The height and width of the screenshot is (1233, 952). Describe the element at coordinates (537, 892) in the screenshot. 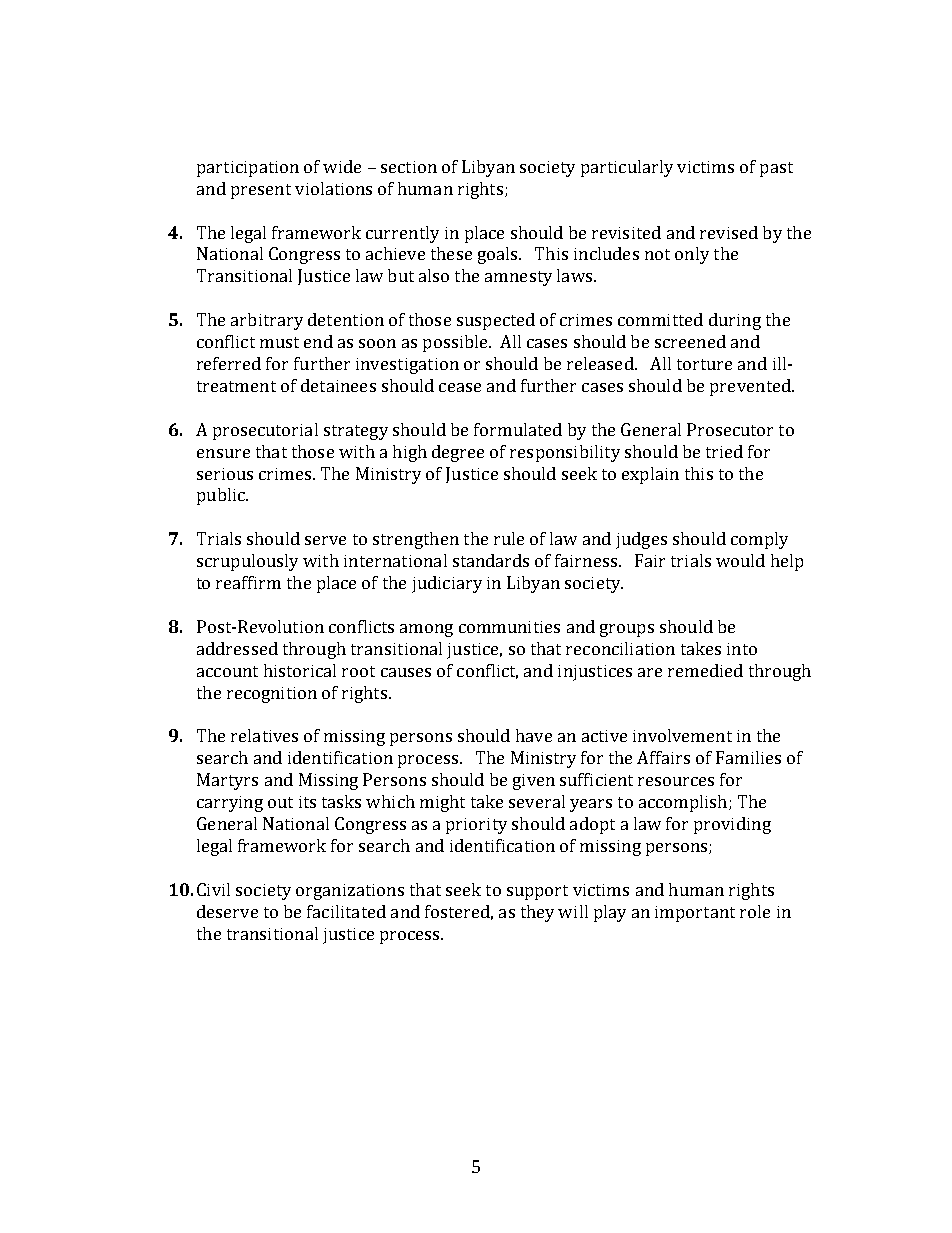

I see `support` at that location.
